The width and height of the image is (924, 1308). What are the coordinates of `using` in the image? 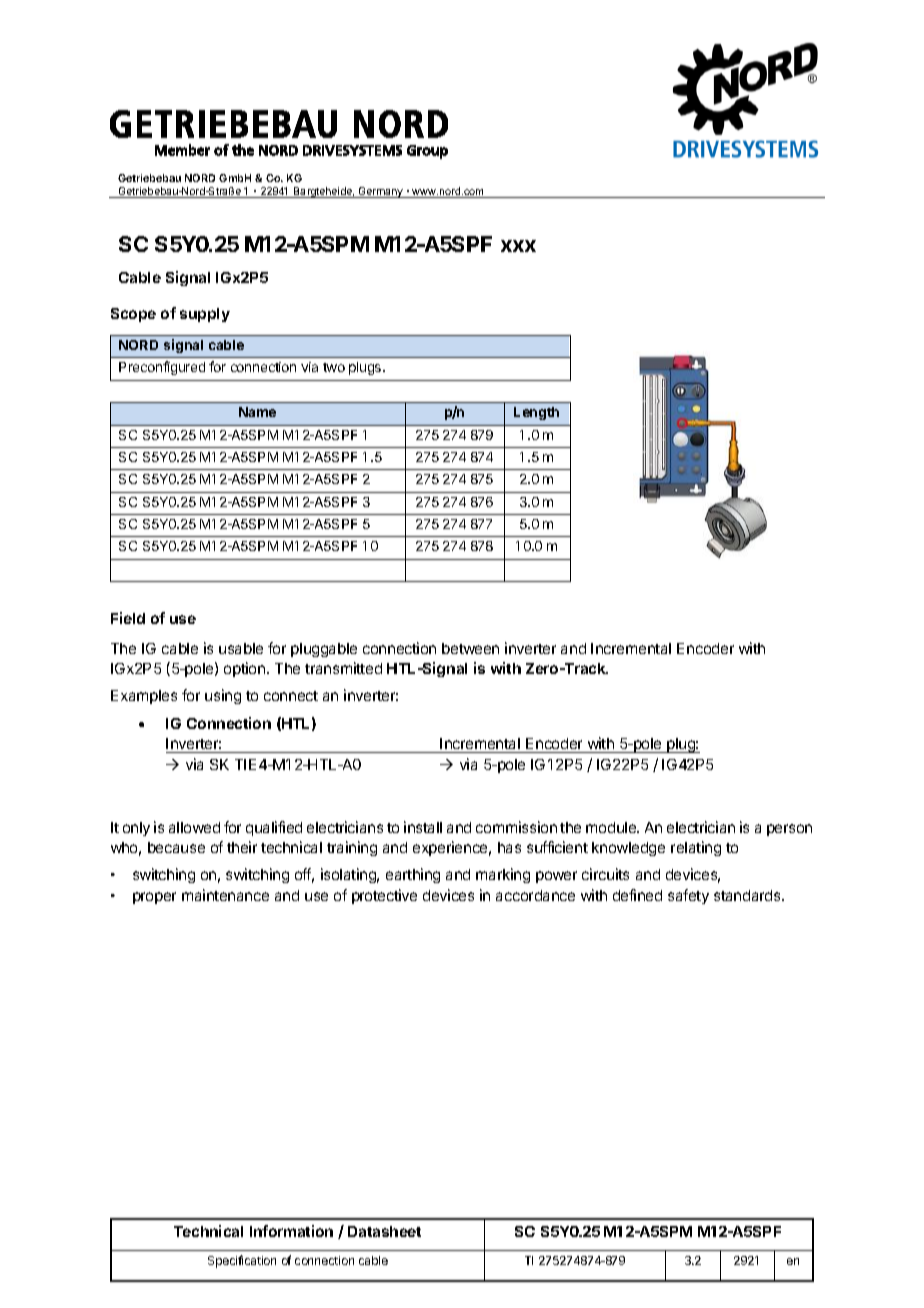 It's located at (223, 696).
